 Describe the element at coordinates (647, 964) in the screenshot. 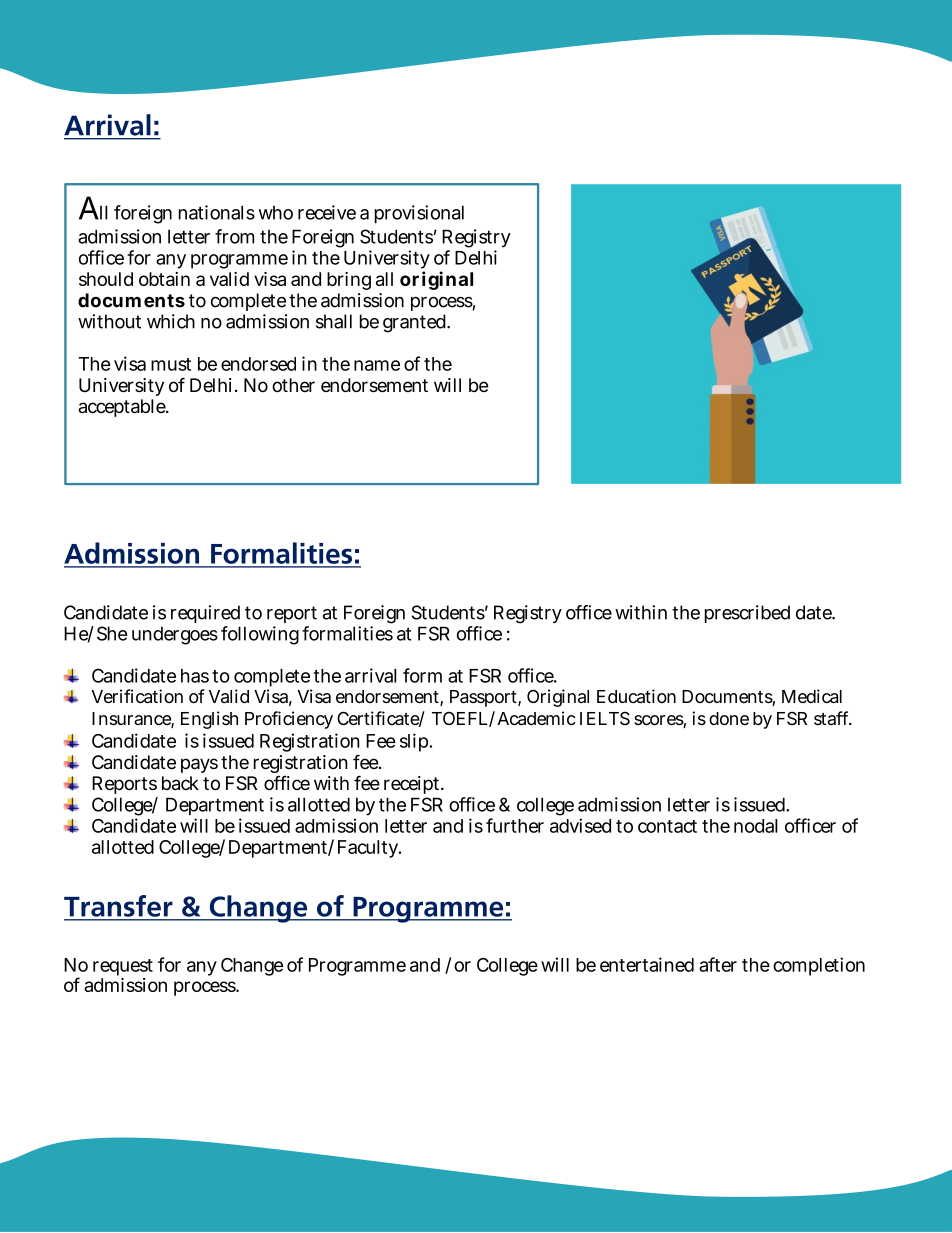

I see `entertained` at that location.
